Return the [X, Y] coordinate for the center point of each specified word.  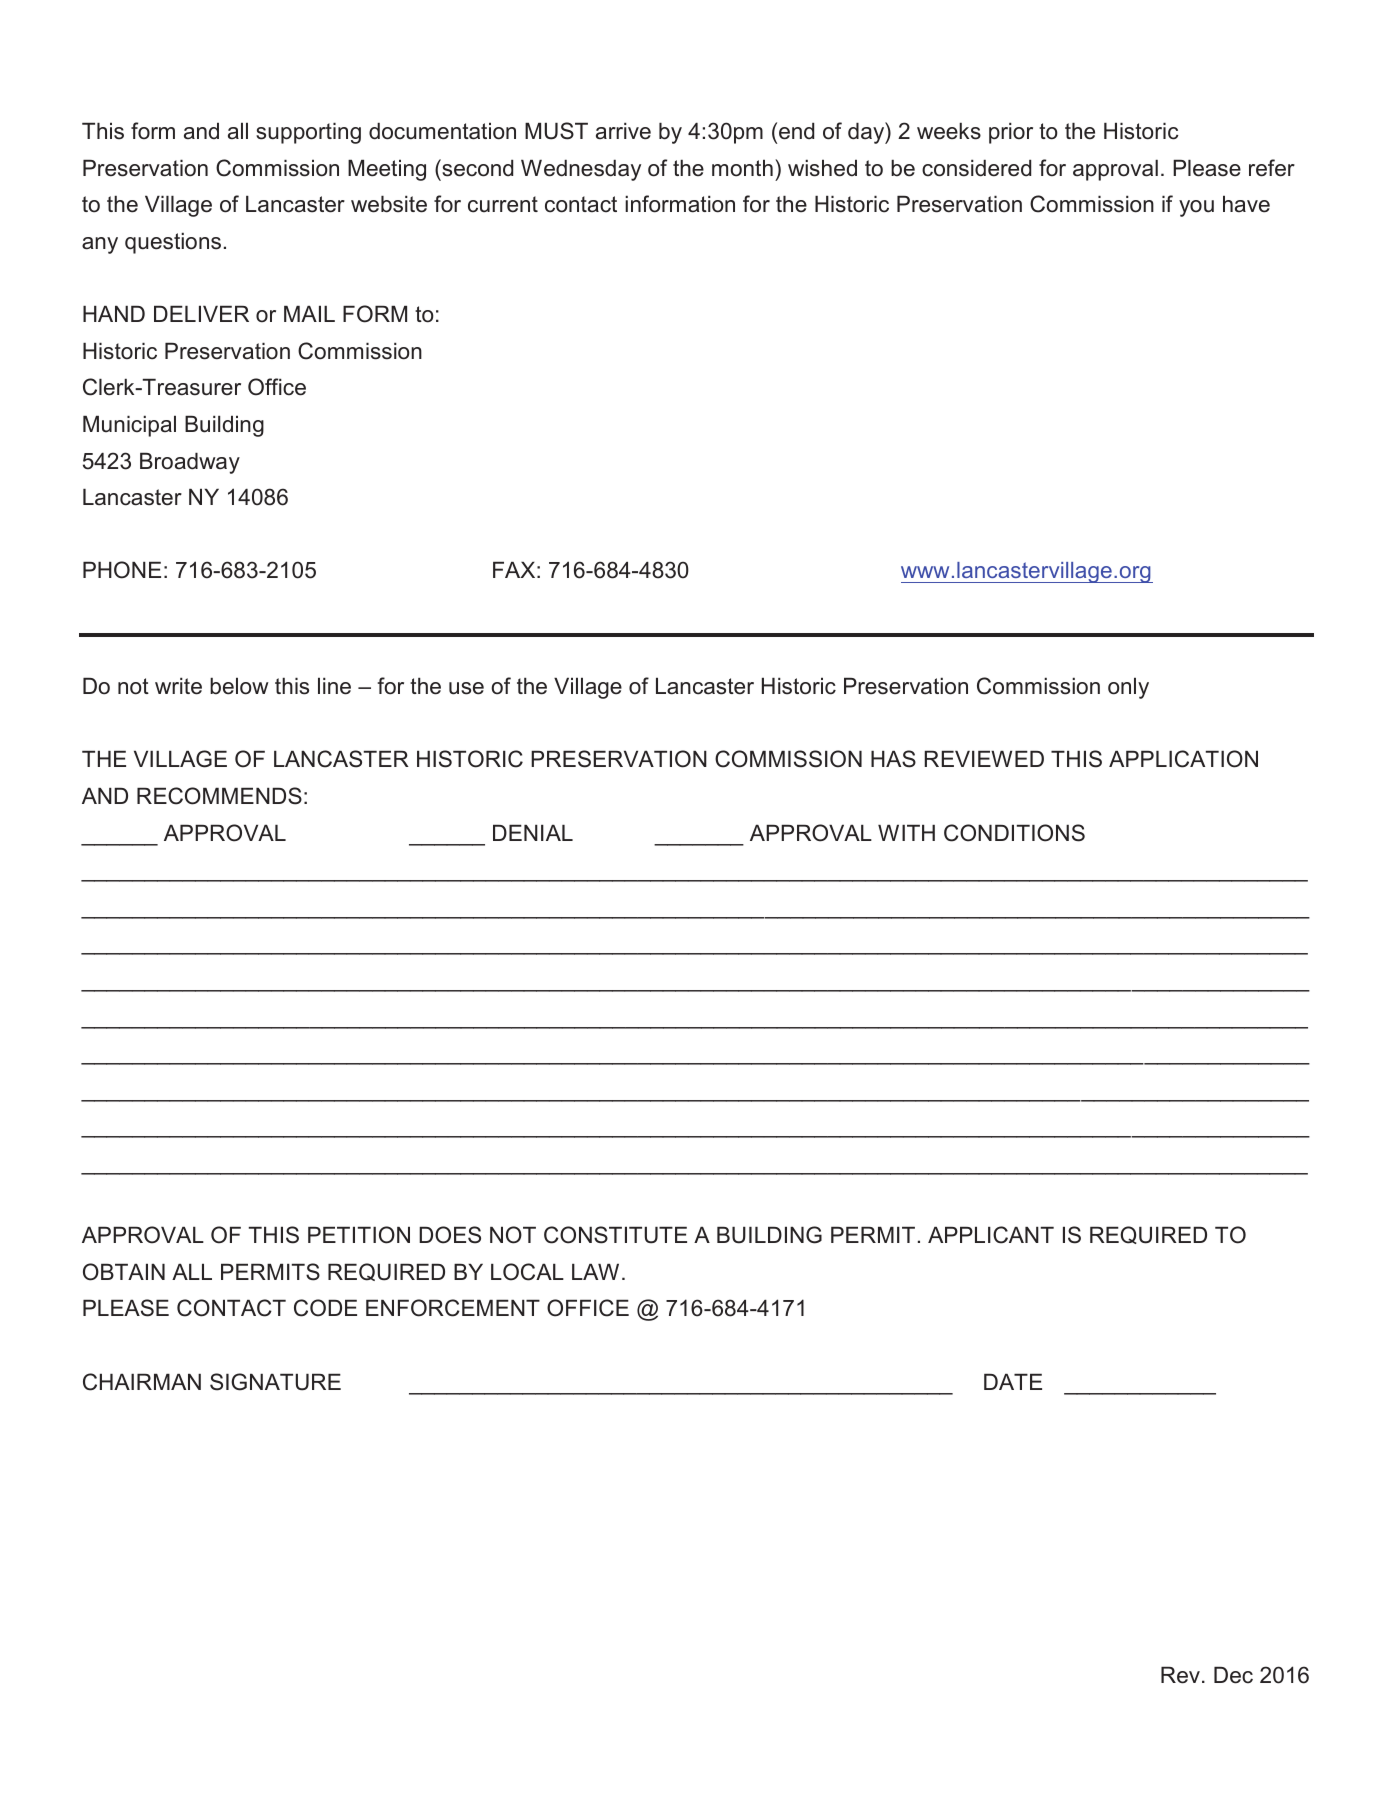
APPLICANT [991, 1235]
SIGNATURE [275, 1382]
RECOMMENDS [219, 796]
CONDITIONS [1014, 833]
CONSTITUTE [615, 1235]
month [742, 168]
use [466, 688]
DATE [1013, 1381]
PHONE [122, 570]
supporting [308, 133]
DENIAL [533, 832]
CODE [325, 1308]
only [1128, 688]
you [1196, 208]
